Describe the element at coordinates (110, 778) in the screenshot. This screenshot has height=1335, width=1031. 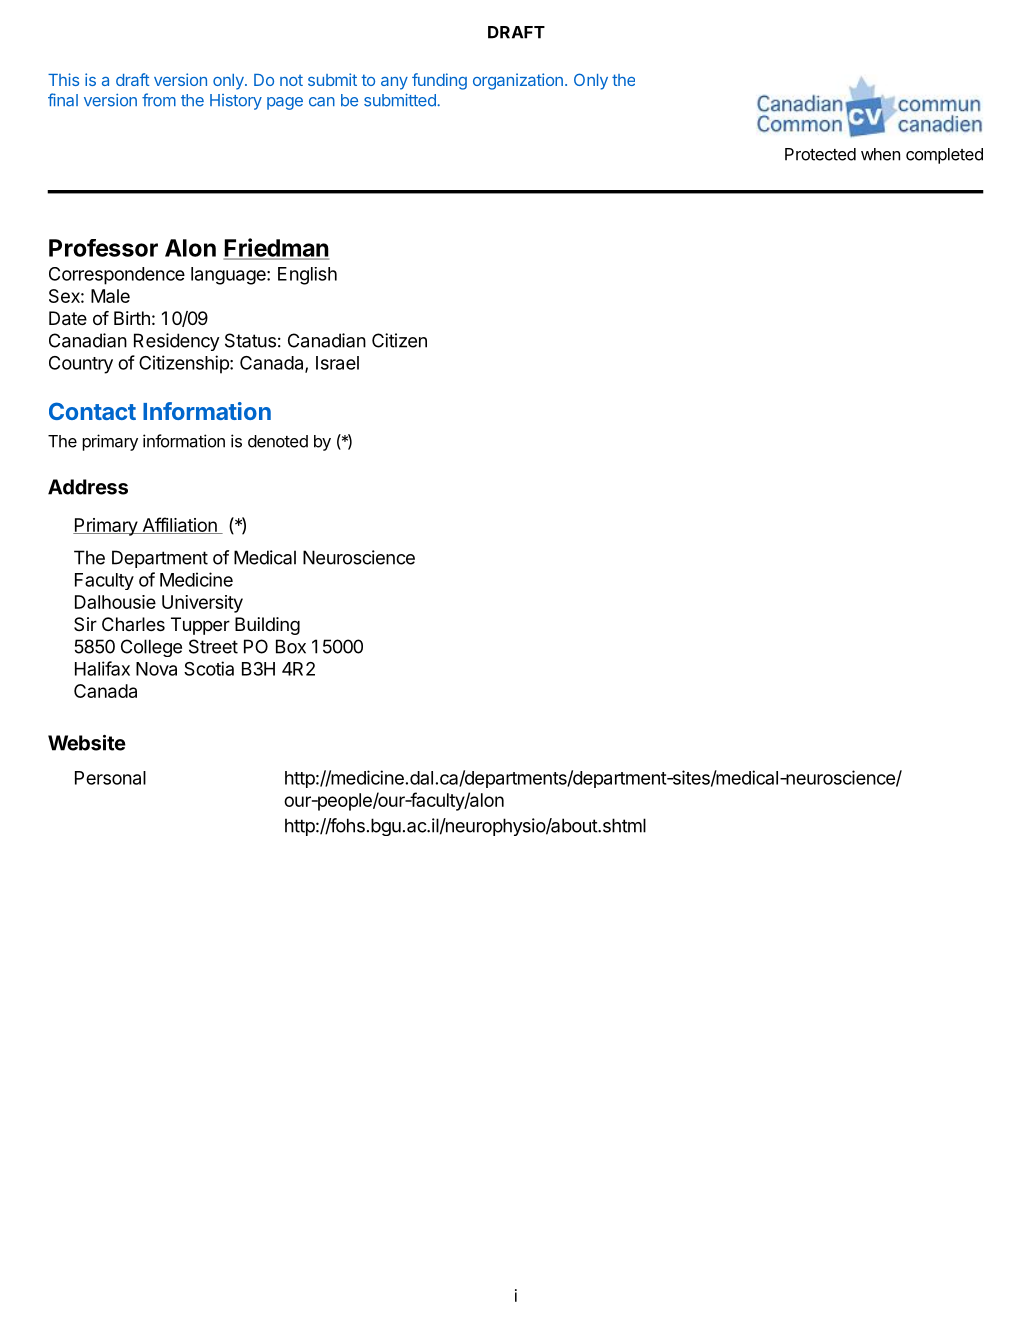
I see `Personal` at that location.
